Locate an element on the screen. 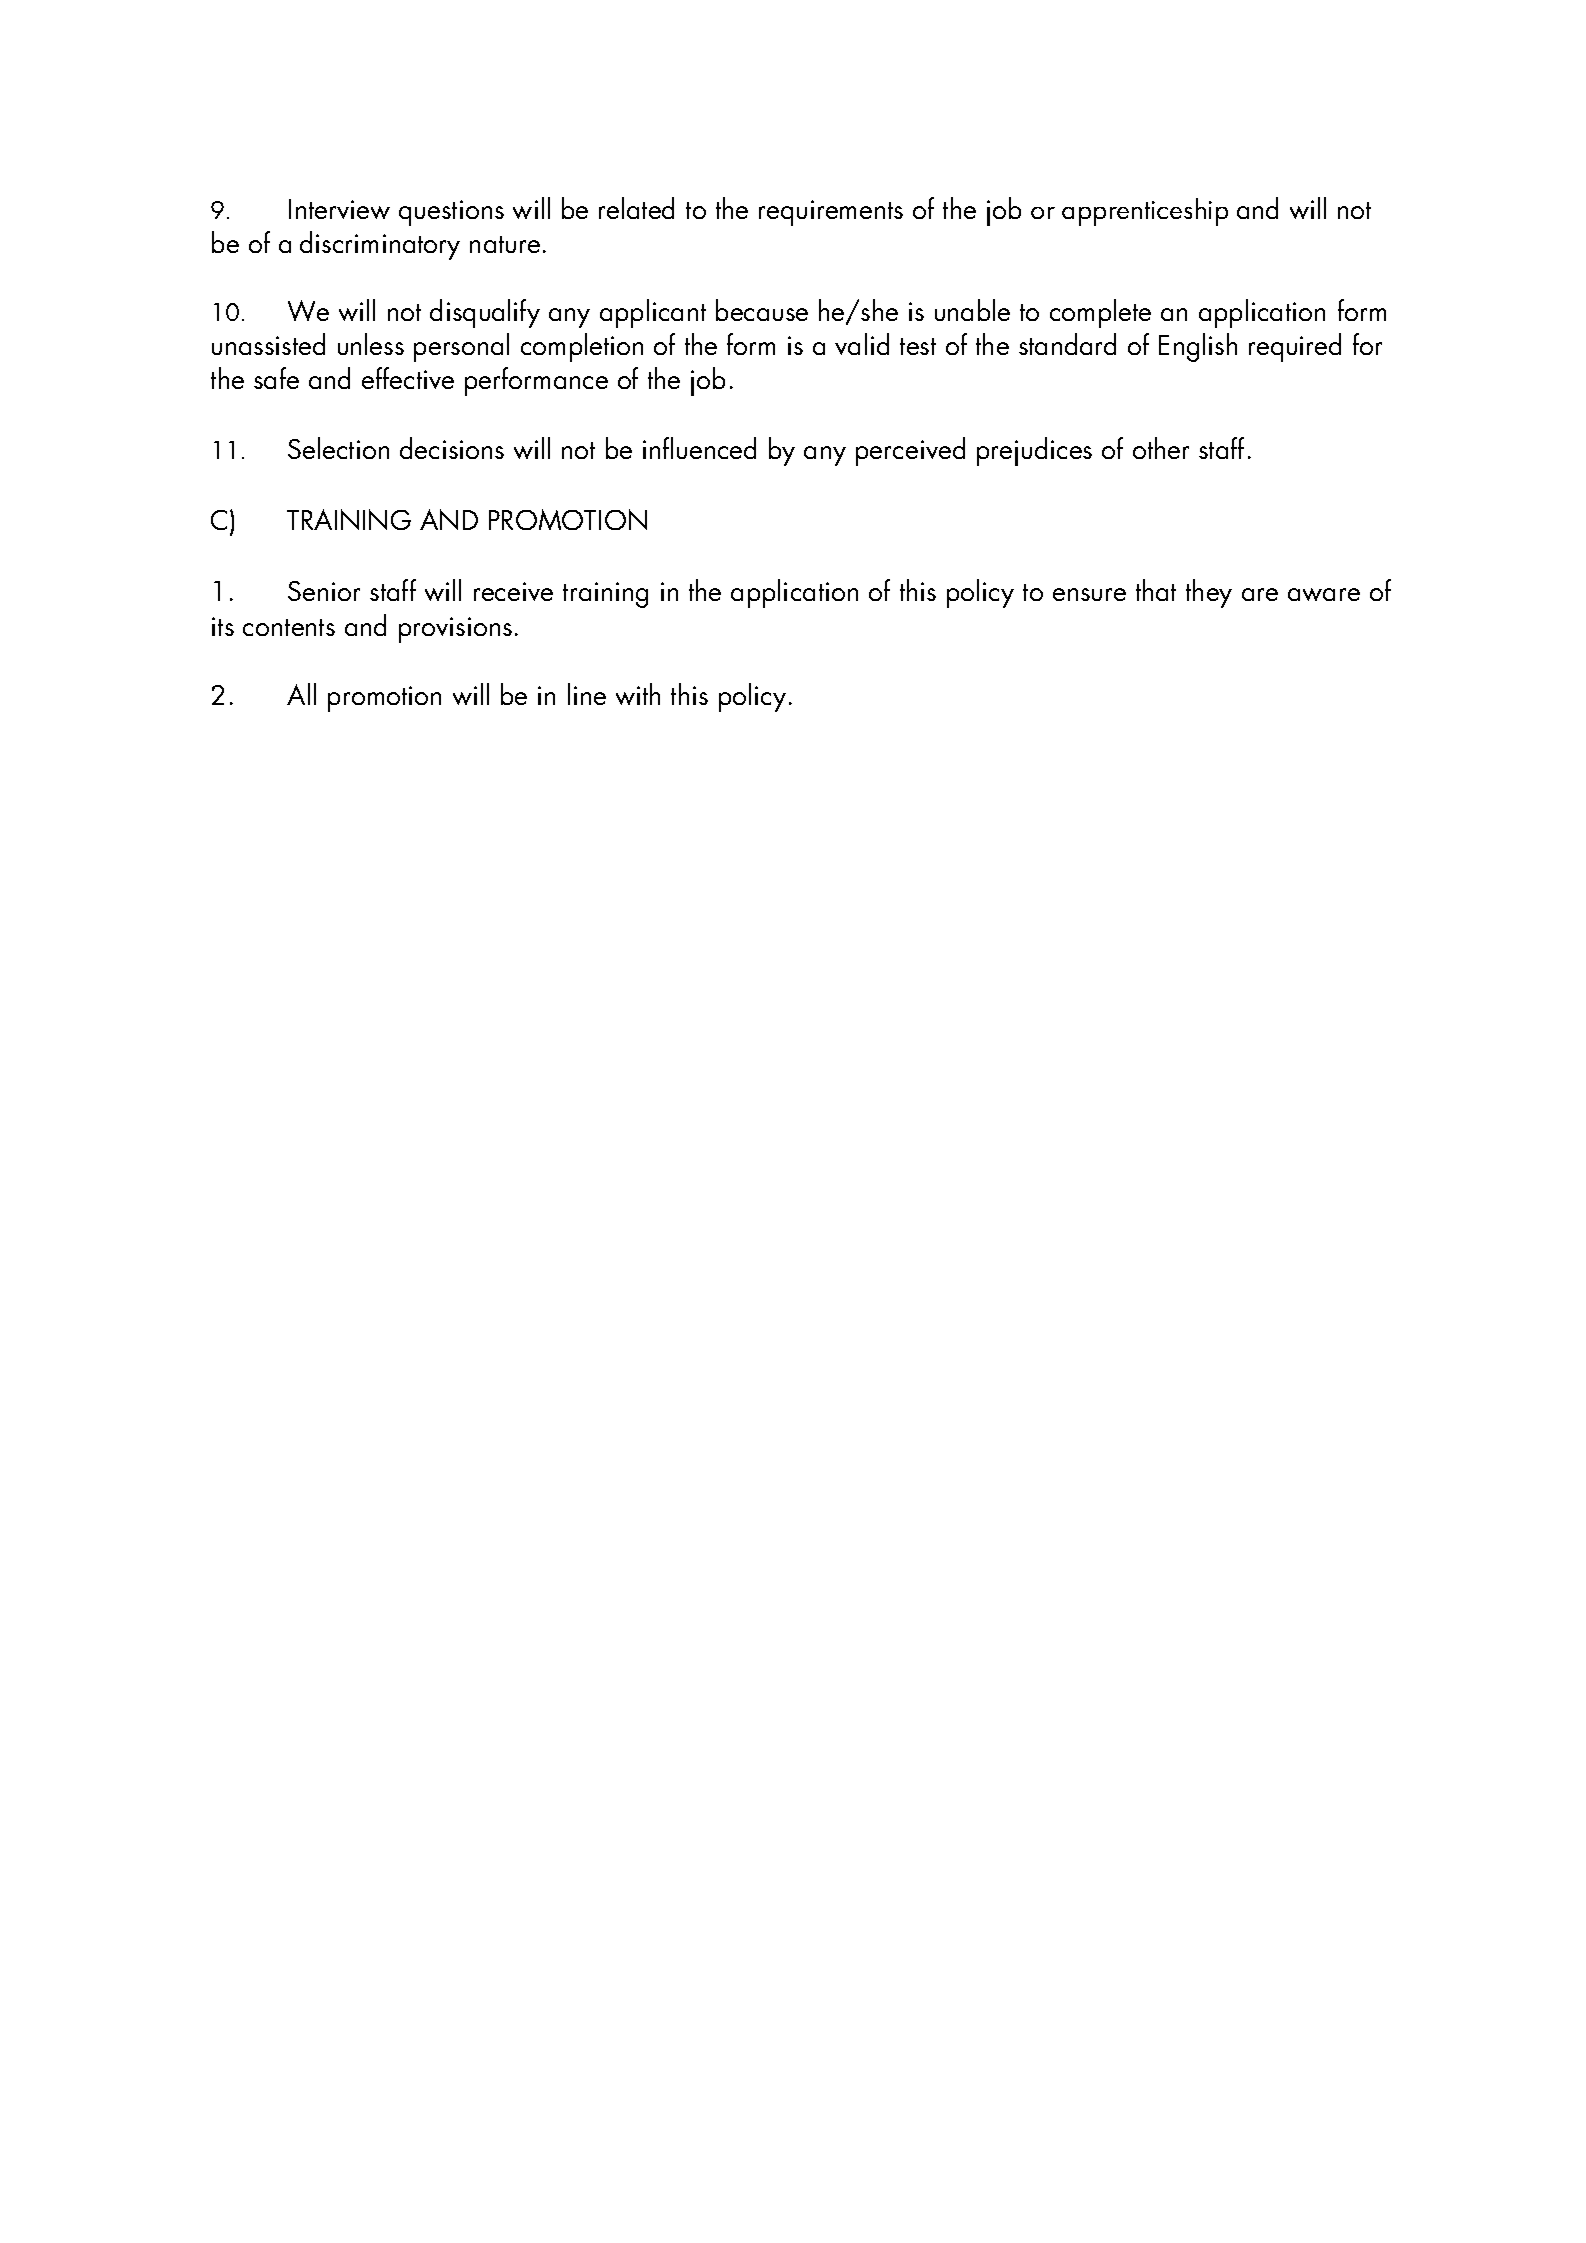 This screenshot has width=1586, height=2243. influenced is located at coordinates (699, 448).
